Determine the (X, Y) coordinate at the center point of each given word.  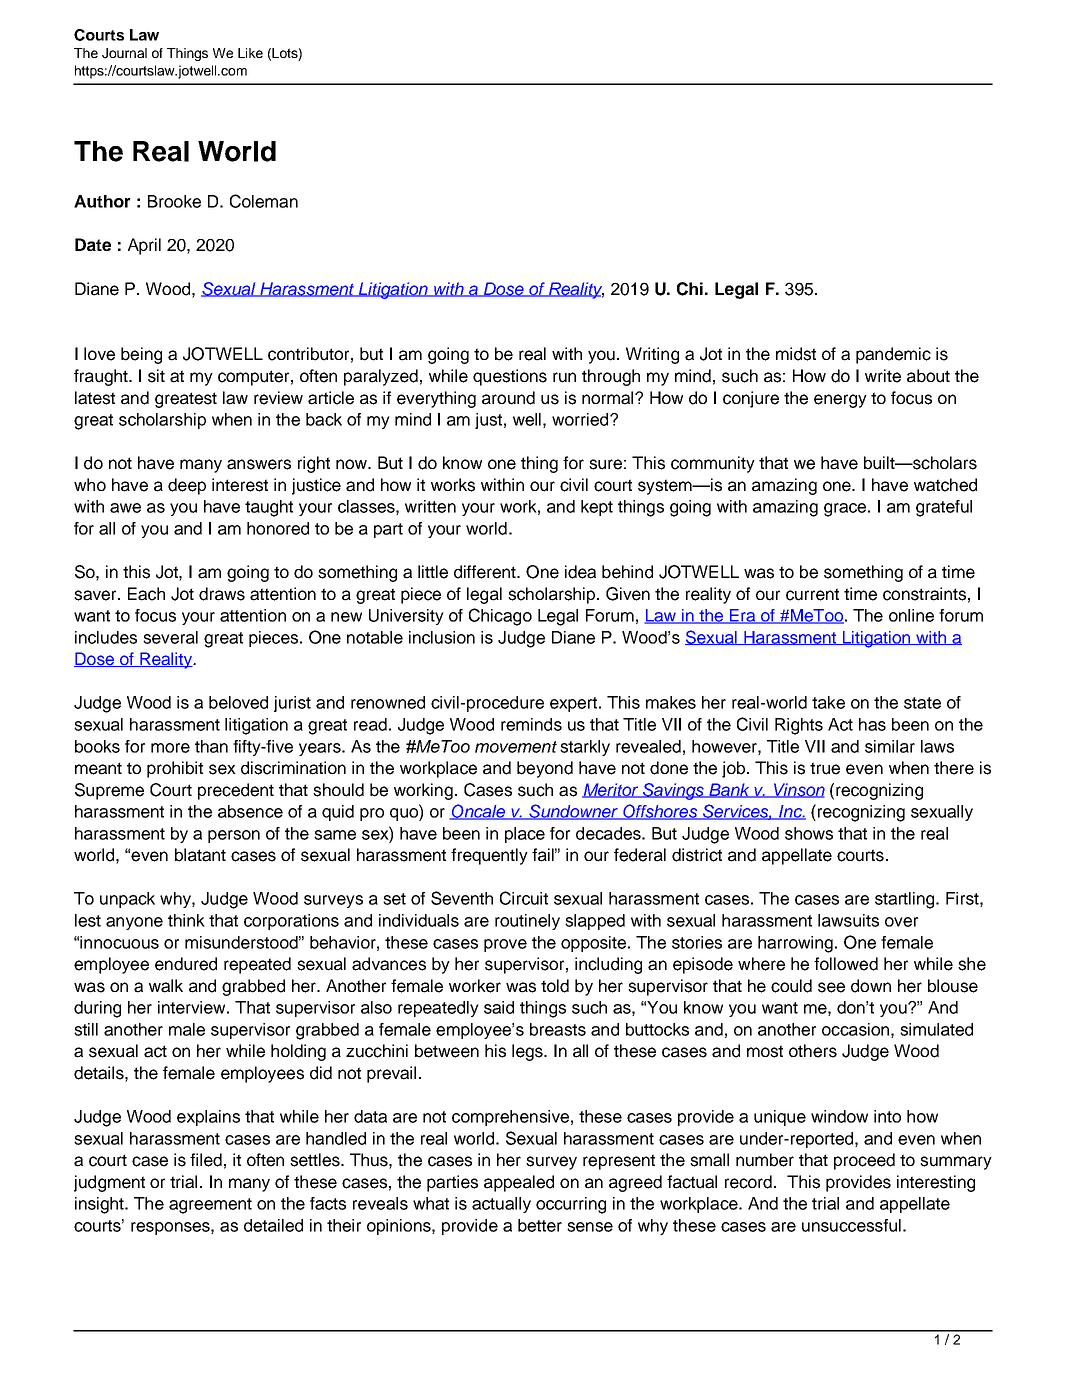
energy (840, 401)
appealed (519, 1183)
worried (581, 419)
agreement (210, 1206)
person (234, 836)
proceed (864, 1161)
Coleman (264, 201)
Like (250, 53)
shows (809, 833)
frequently (489, 856)
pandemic (893, 355)
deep (187, 486)
